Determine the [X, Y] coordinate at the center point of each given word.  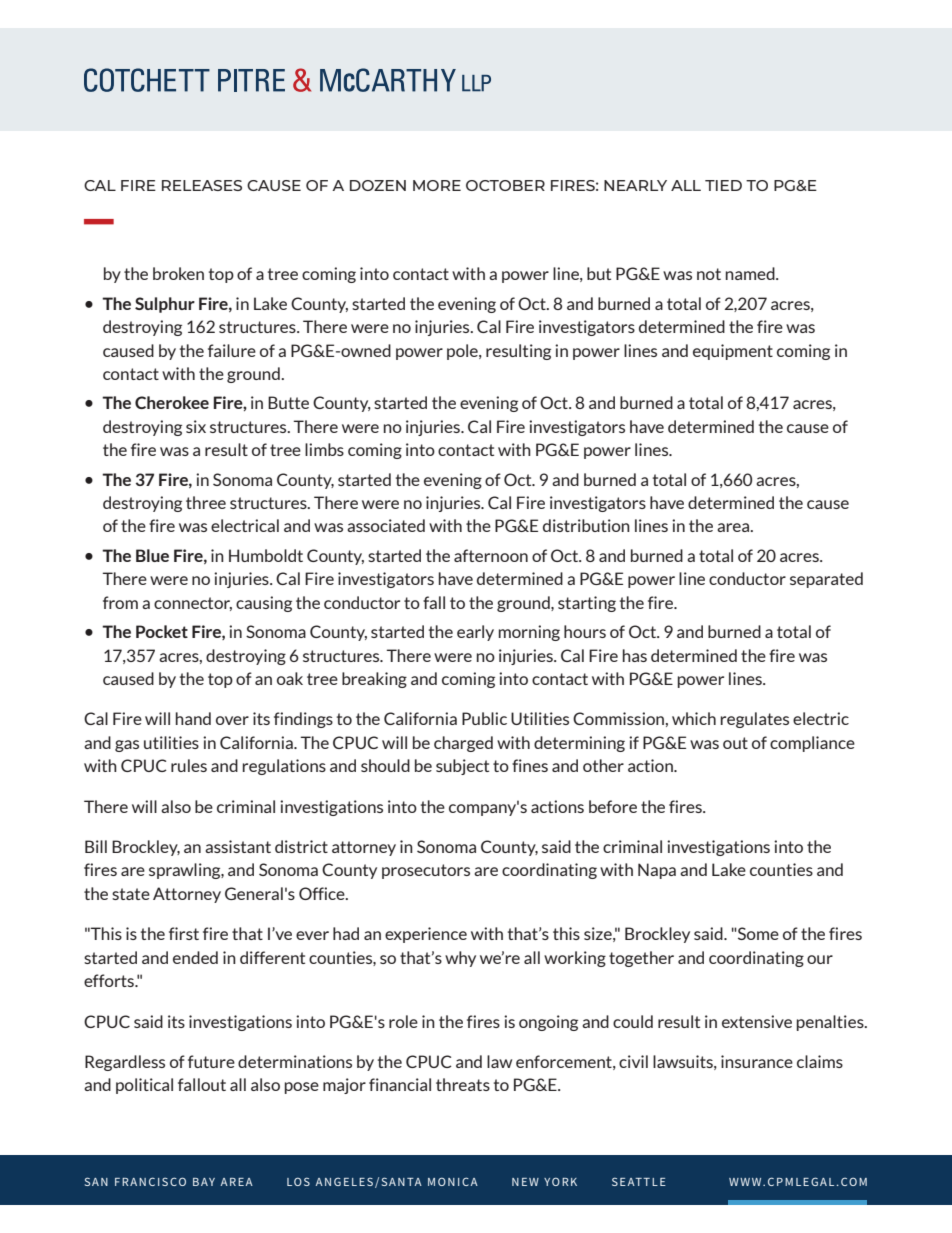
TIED [723, 185]
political [144, 1086]
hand [193, 718]
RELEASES [202, 185]
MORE [437, 185]
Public [484, 718]
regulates [755, 720]
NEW [525, 1182]
